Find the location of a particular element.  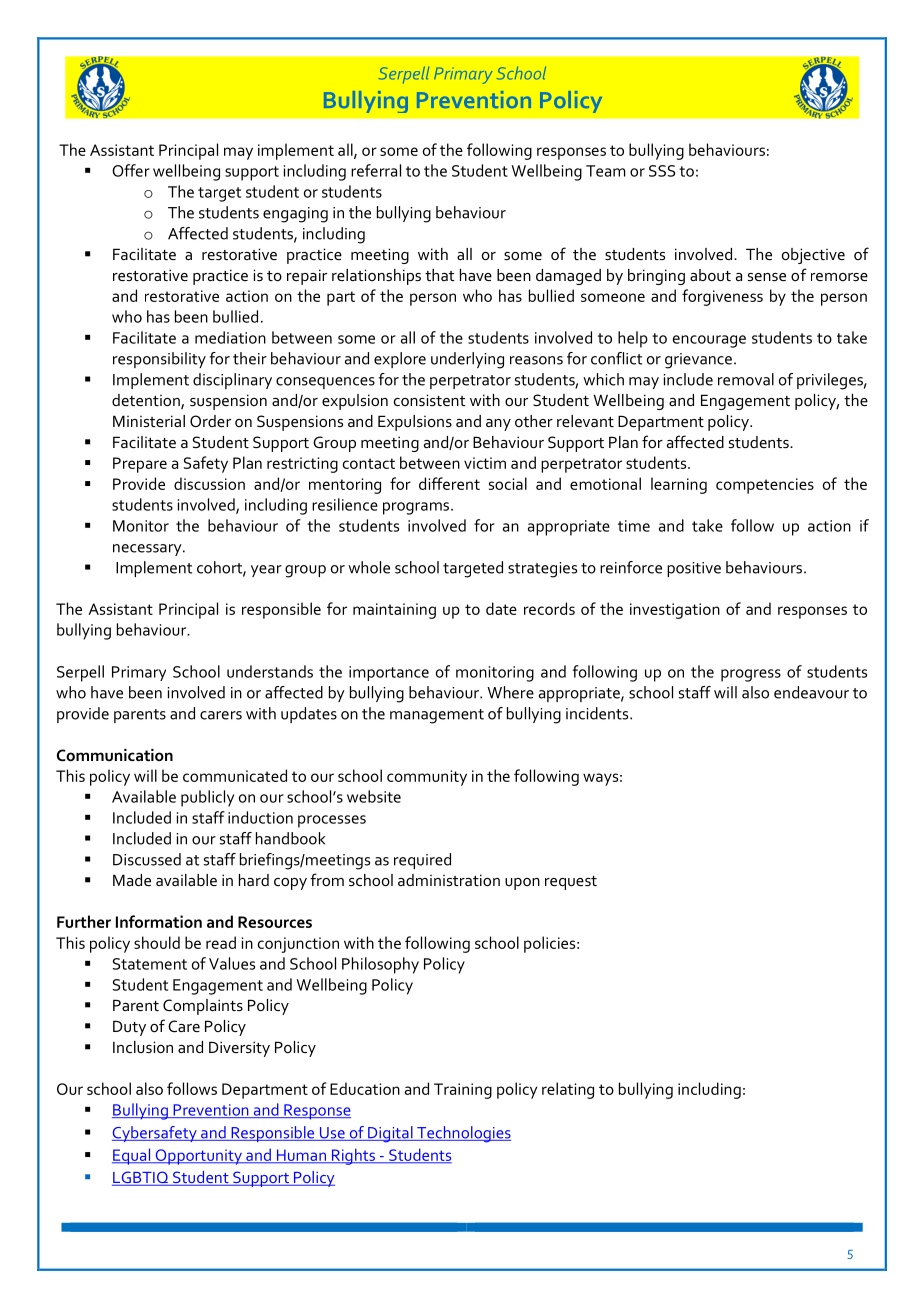

SSS is located at coordinates (662, 171).
